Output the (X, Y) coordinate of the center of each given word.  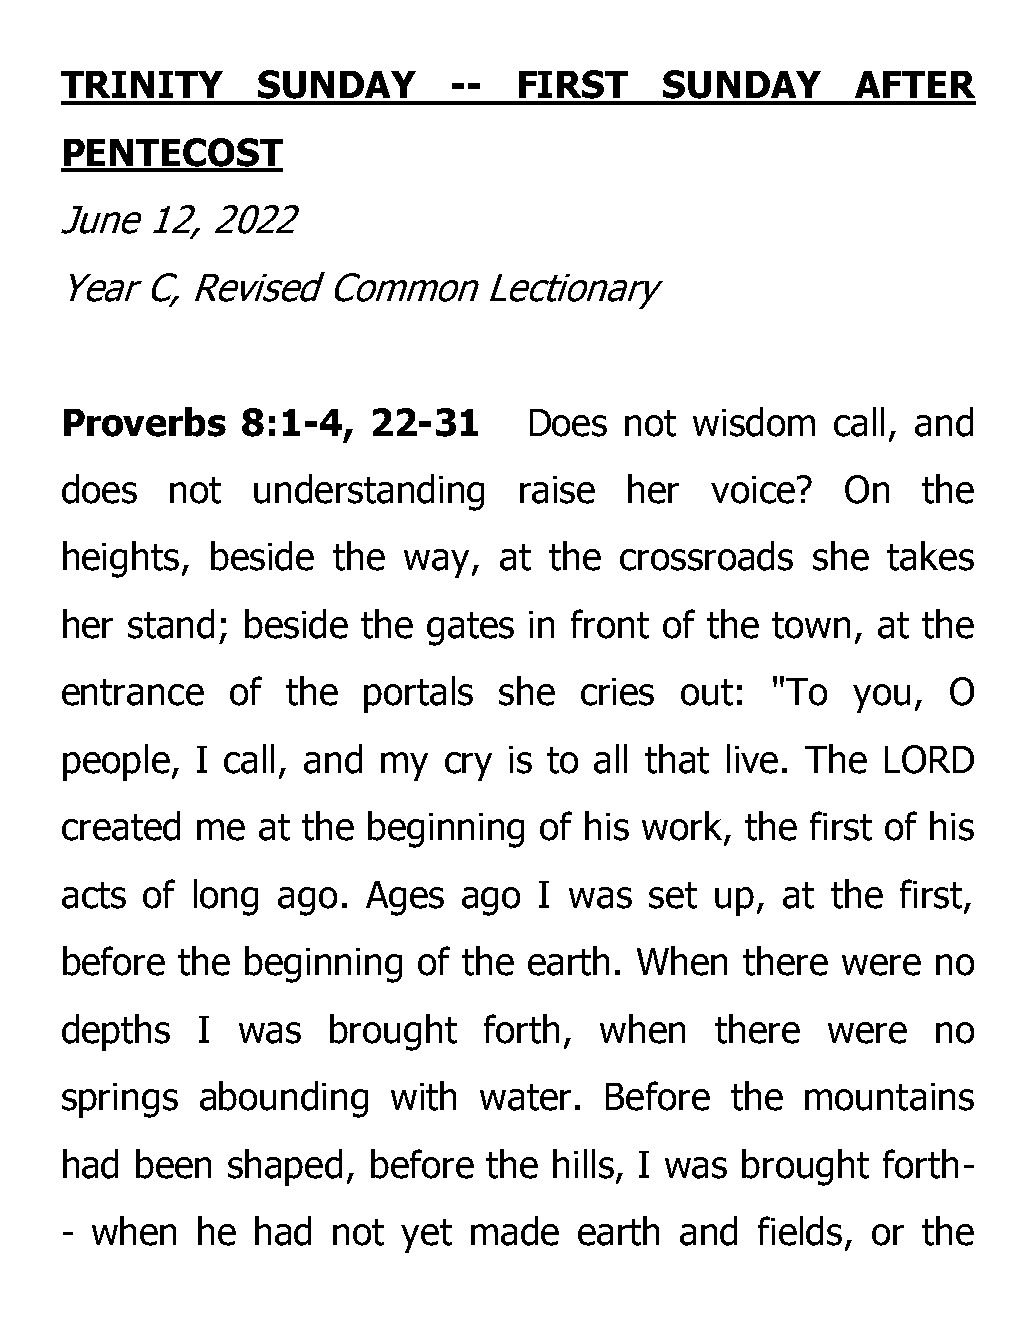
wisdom (754, 422)
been (173, 1164)
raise (557, 490)
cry (468, 766)
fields (800, 1231)
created (121, 826)
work (683, 827)
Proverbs (145, 422)
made (515, 1231)
